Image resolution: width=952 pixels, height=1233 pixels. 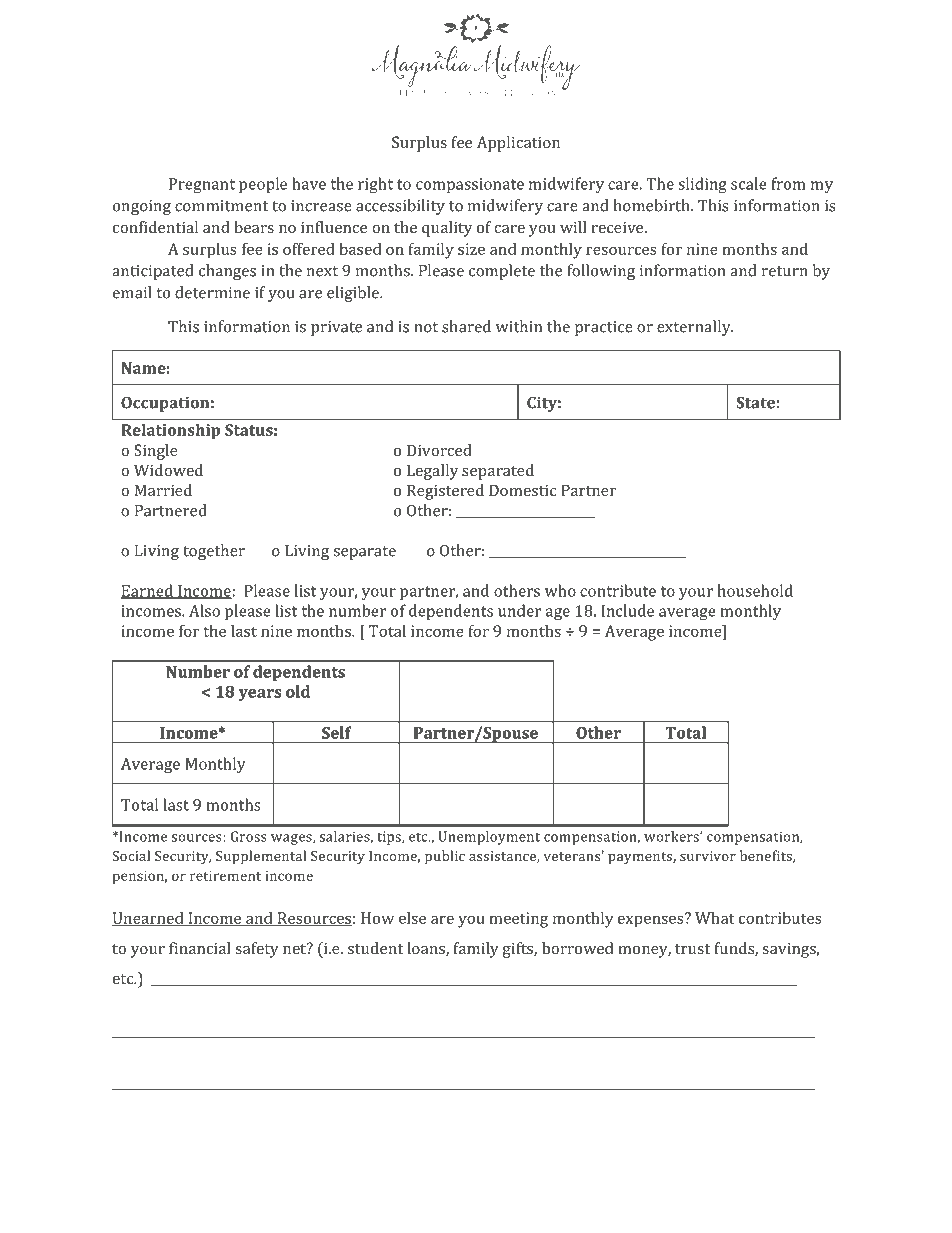 I want to click on sliding, so click(x=702, y=185).
